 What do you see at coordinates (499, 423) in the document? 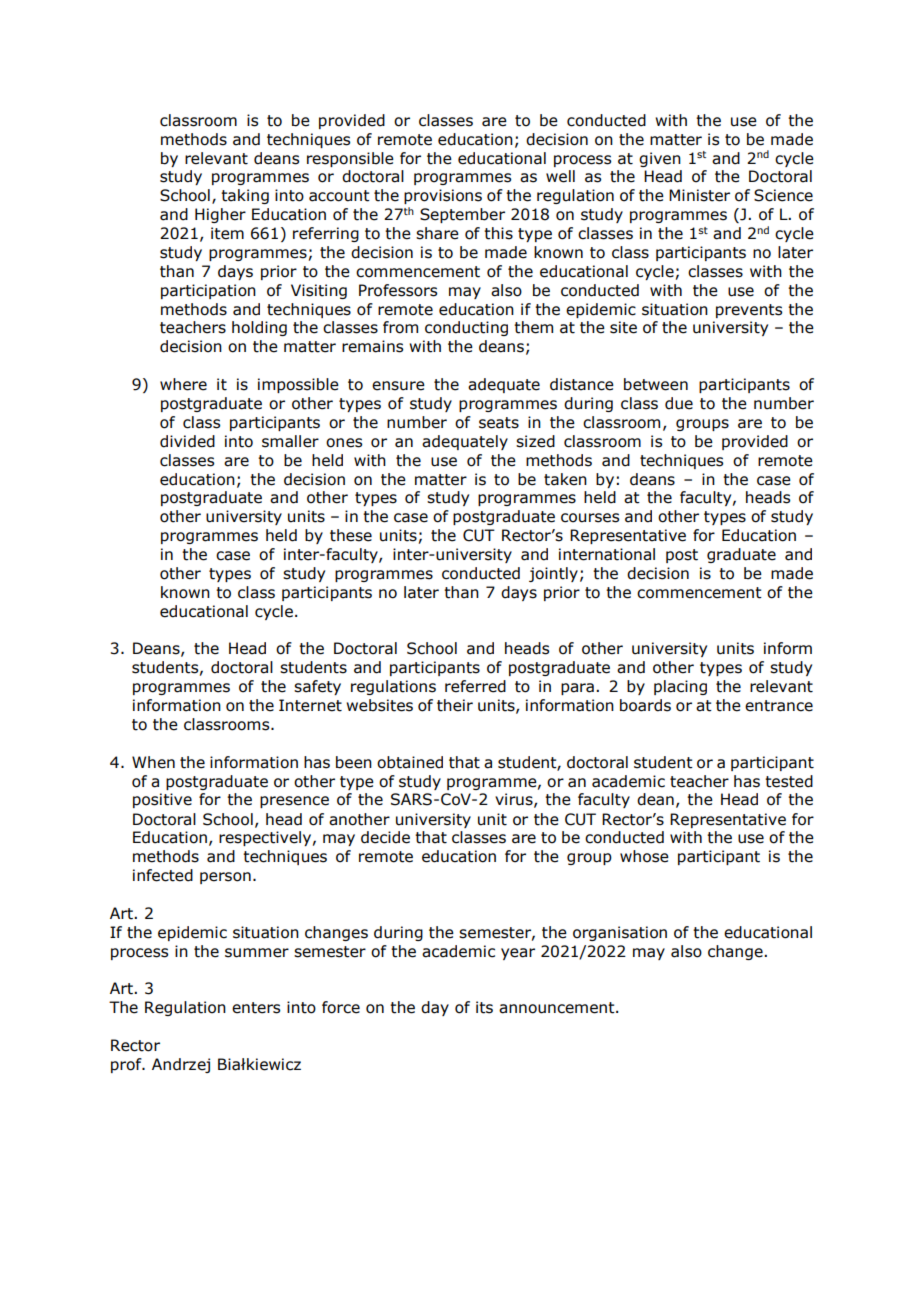
I see `seats` at bounding box center [499, 423].
